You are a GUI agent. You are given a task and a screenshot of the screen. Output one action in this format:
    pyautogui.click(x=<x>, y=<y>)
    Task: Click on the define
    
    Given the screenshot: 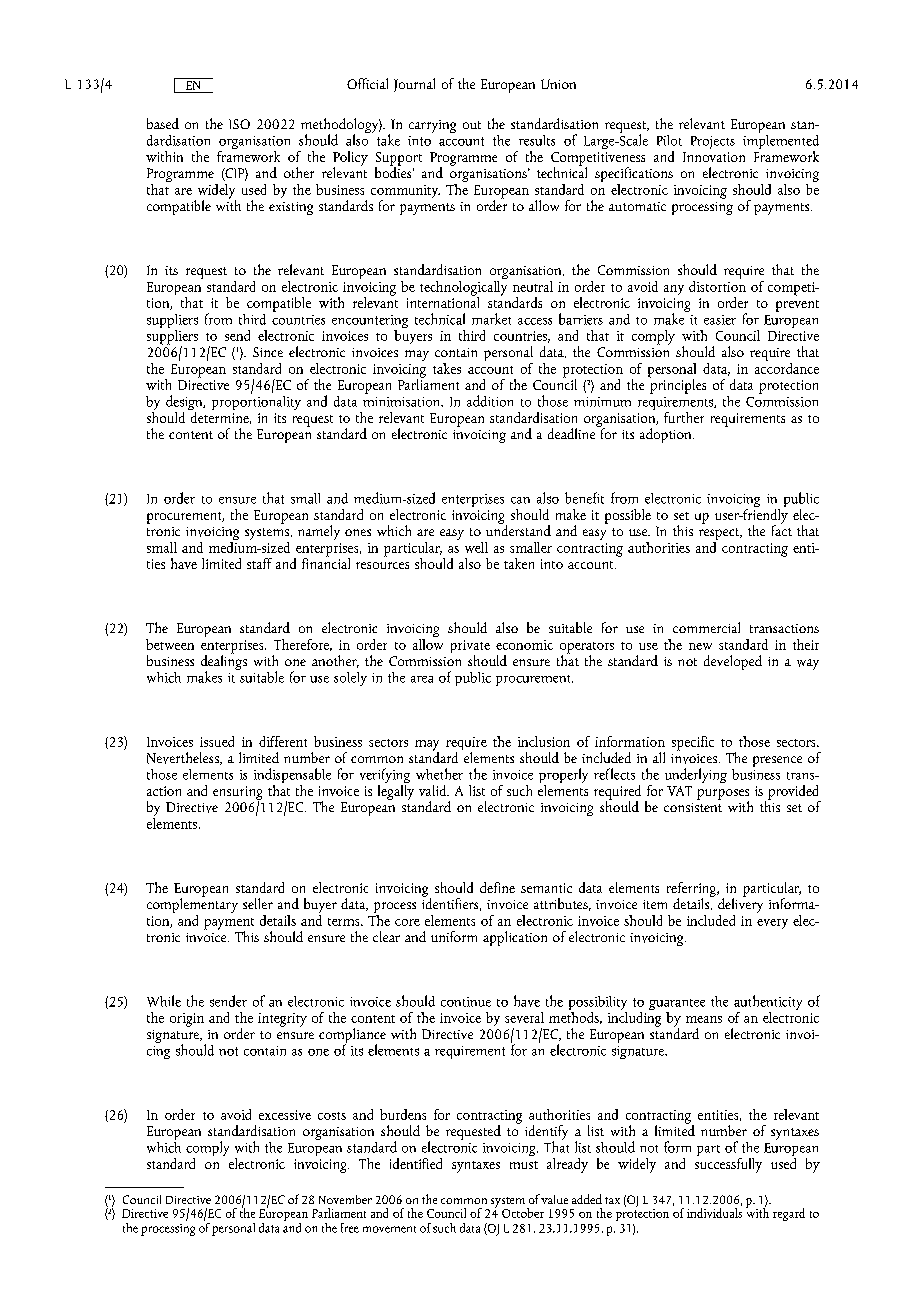 What is the action you would take?
    pyautogui.click(x=497, y=887)
